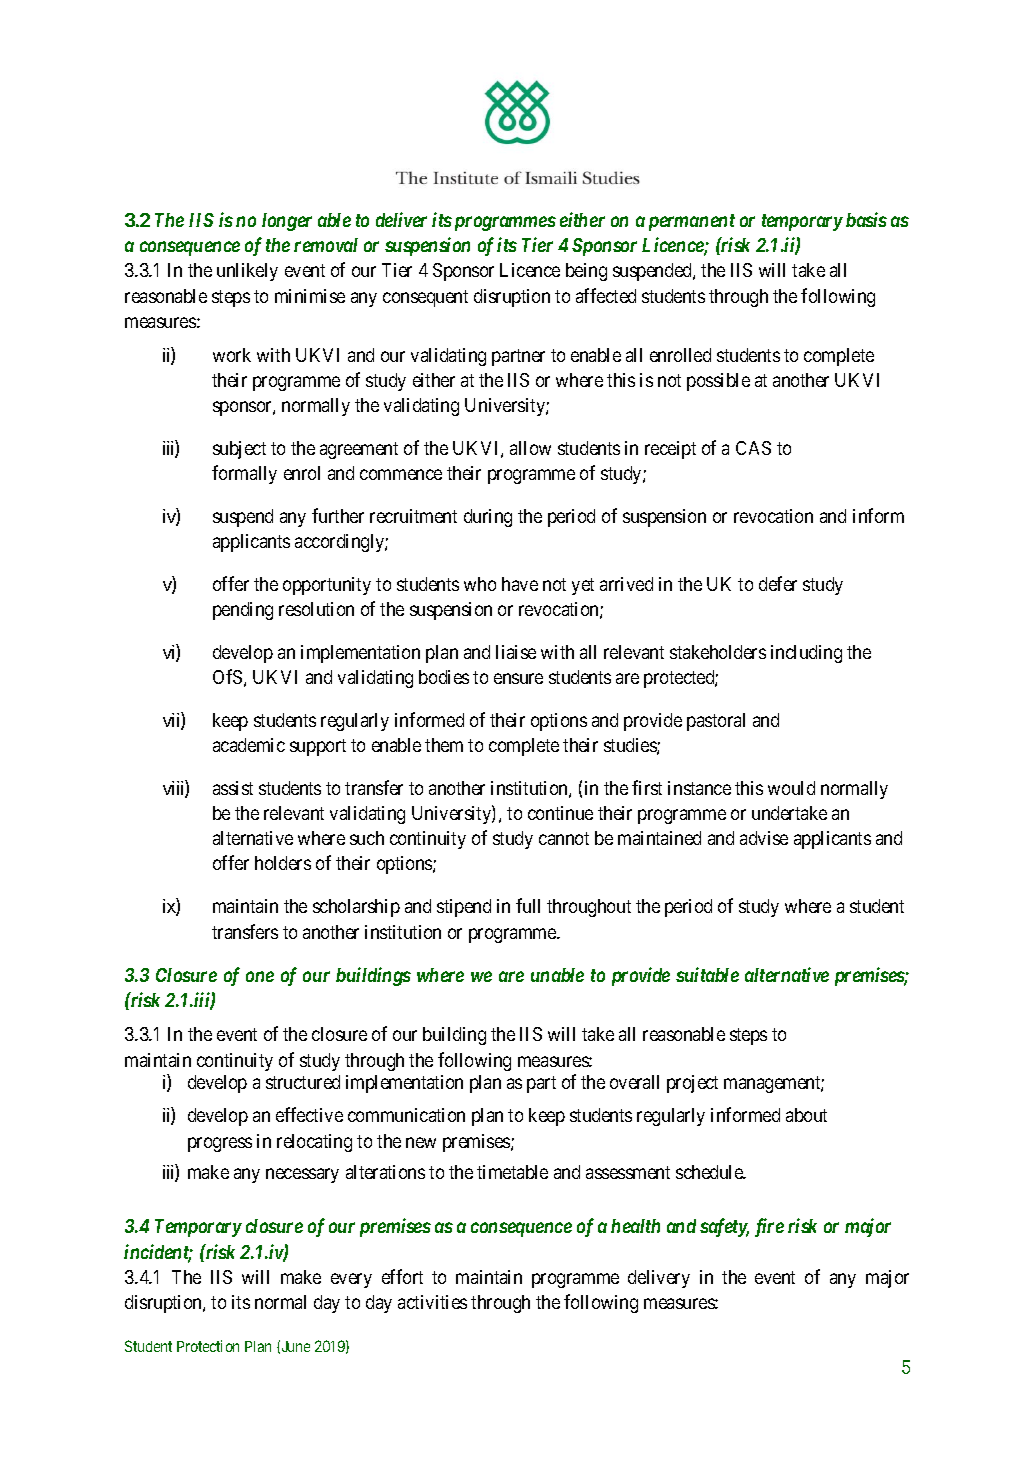 This document has height=1464, width=1036. Describe the element at coordinates (296, 1346) in the document. I see `June` at that location.
